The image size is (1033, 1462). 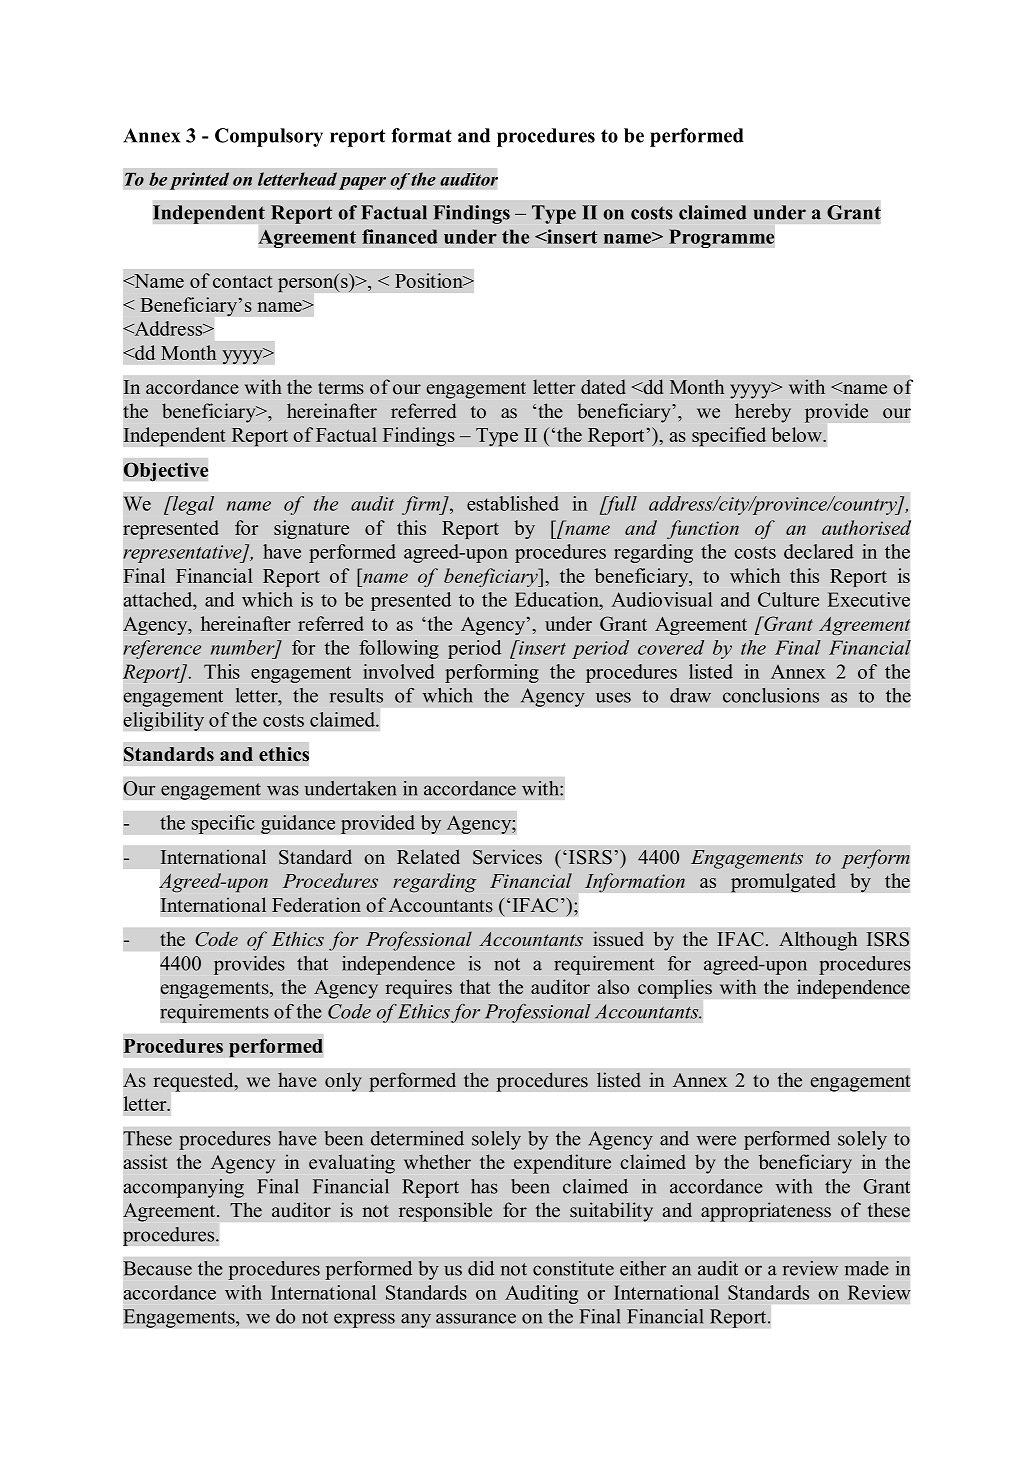 What do you see at coordinates (163, 721) in the page?
I see `eligibility` at bounding box center [163, 721].
